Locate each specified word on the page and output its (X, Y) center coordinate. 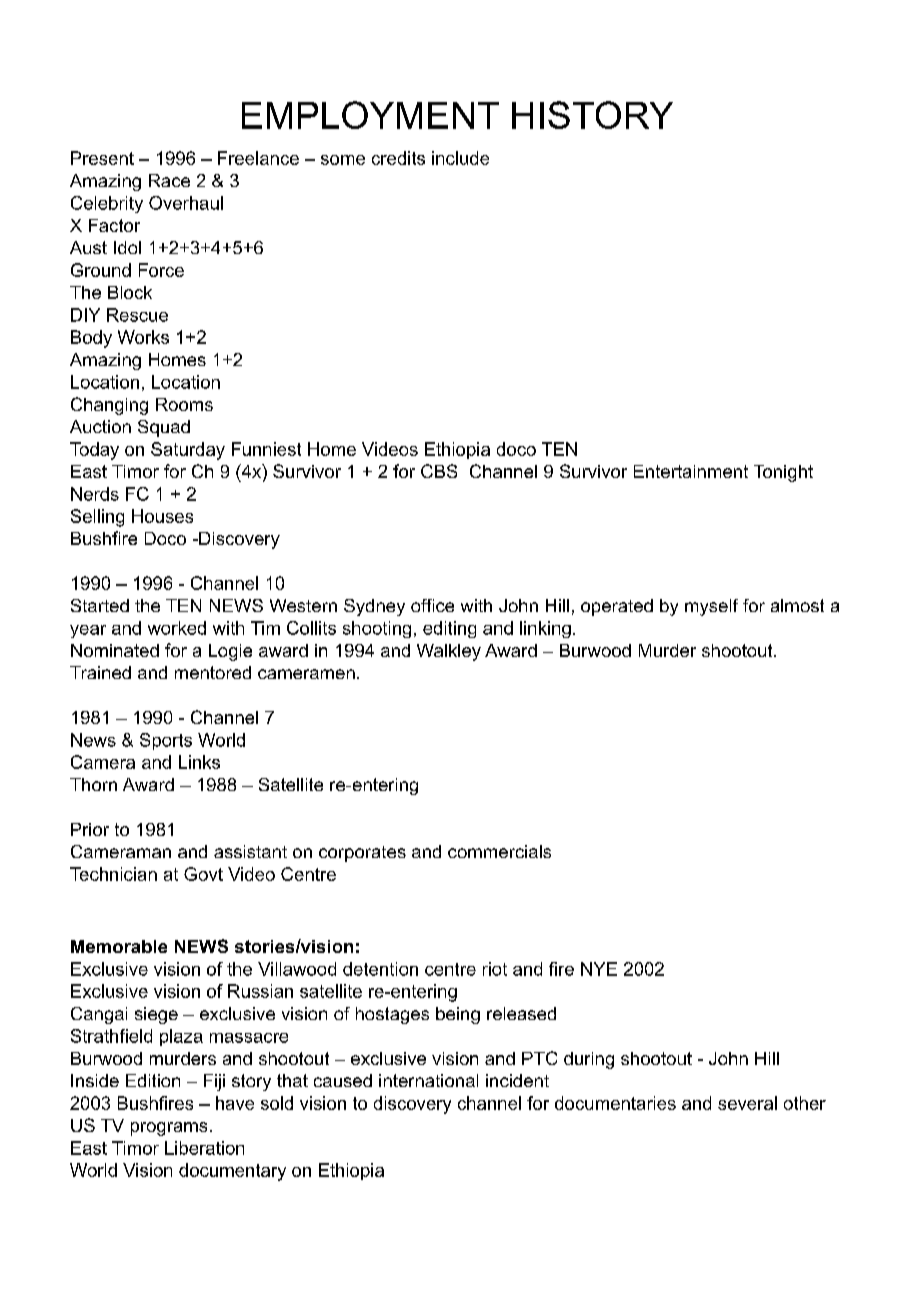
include (460, 158)
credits (398, 158)
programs (169, 1129)
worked (177, 628)
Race (169, 180)
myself (711, 607)
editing (449, 629)
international (428, 1080)
